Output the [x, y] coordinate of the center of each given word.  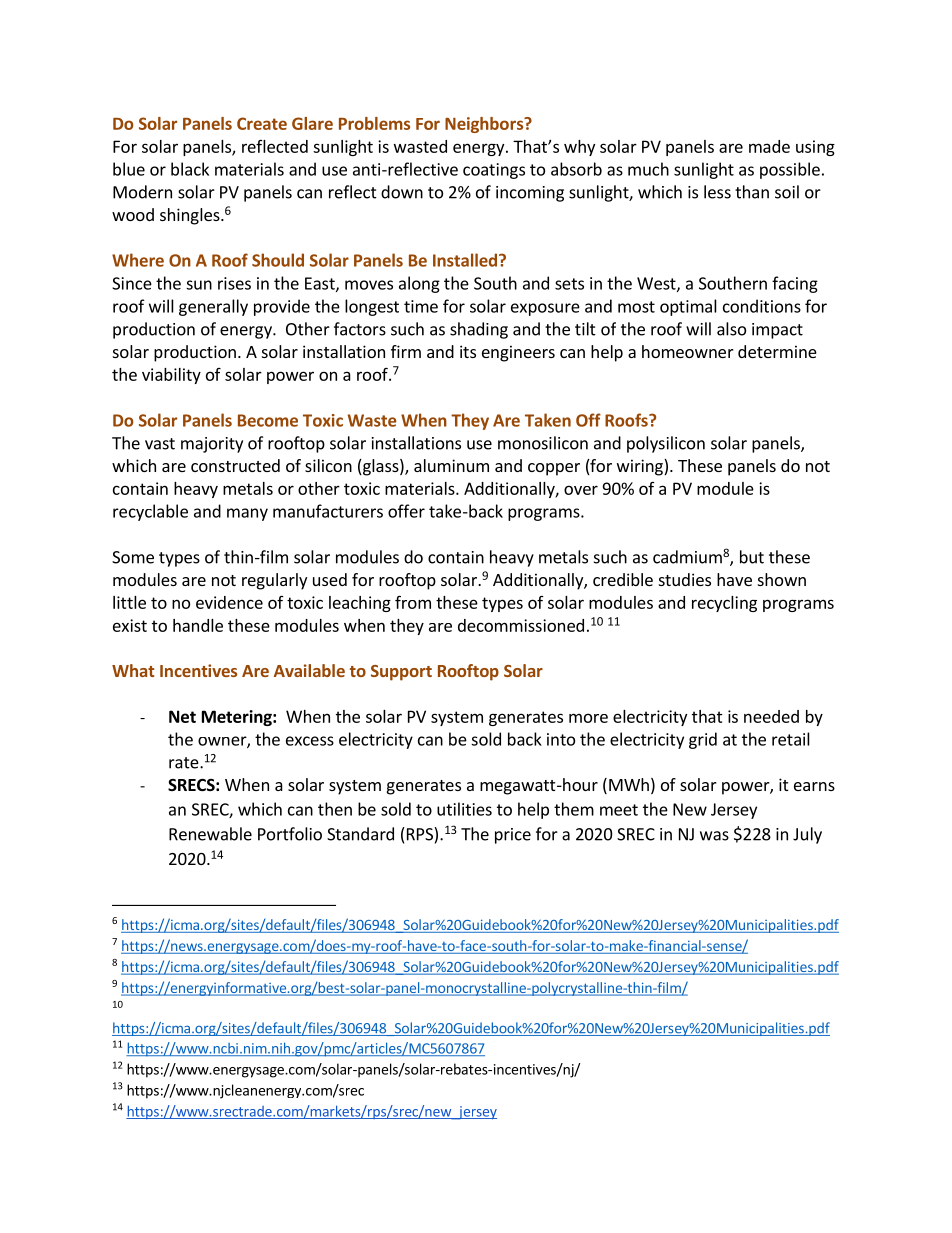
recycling [724, 604]
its [468, 351]
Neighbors [485, 125]
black [190, 169]
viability [171, 376]
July [807, 835]
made [769, 146]
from [413, 602]
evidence [229, 602]
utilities [464, 809]
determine [777, 351]
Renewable [210, 834]
